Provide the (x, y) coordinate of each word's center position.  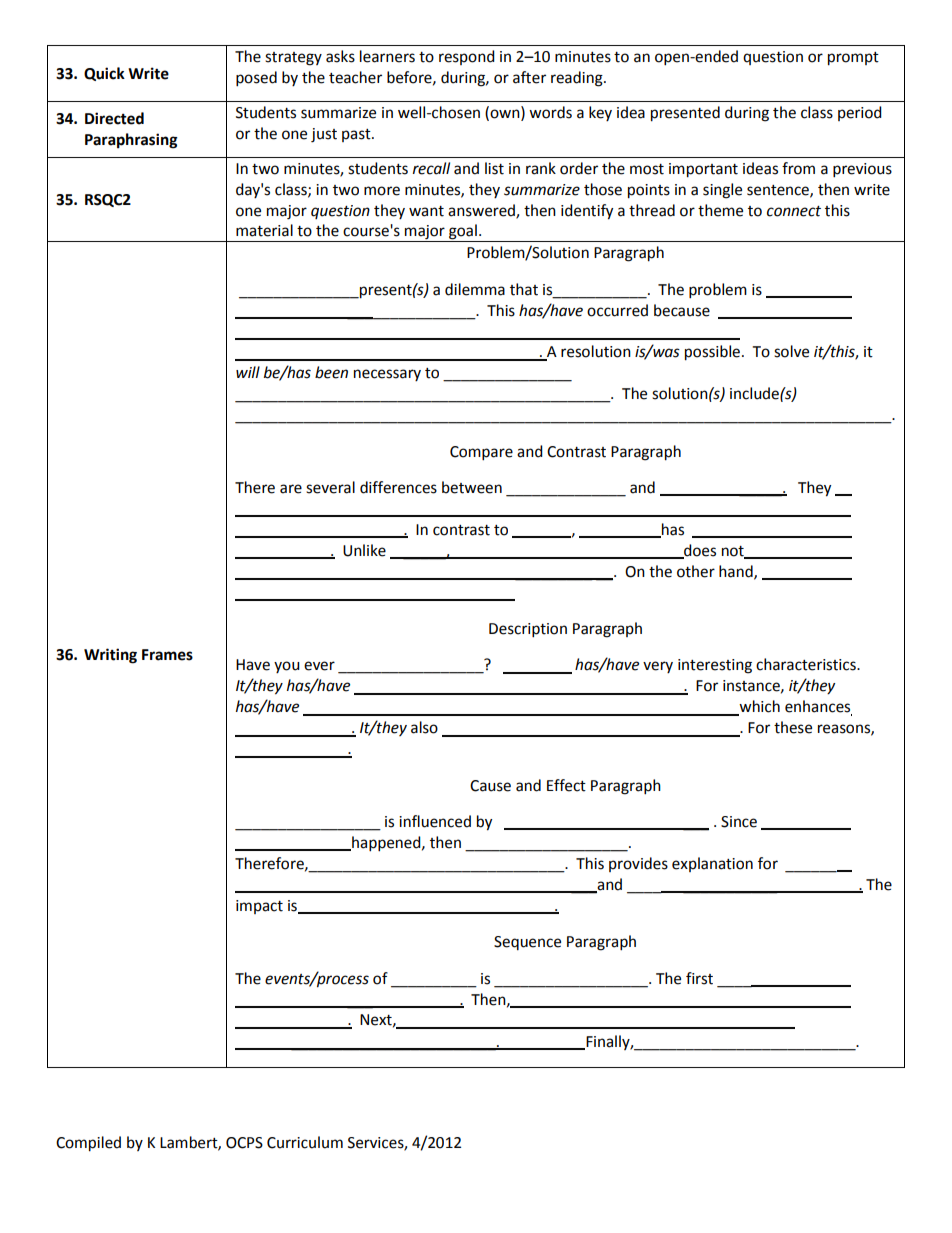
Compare (481, 453)
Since (739, 822)
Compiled (88, 1144)
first (699, 978)
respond (467, 57)
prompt (853, 59)
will (248, 372)
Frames (167, 655)
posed (256, 79)
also (424, 727)
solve (791, 351)
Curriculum (305, 1142)
